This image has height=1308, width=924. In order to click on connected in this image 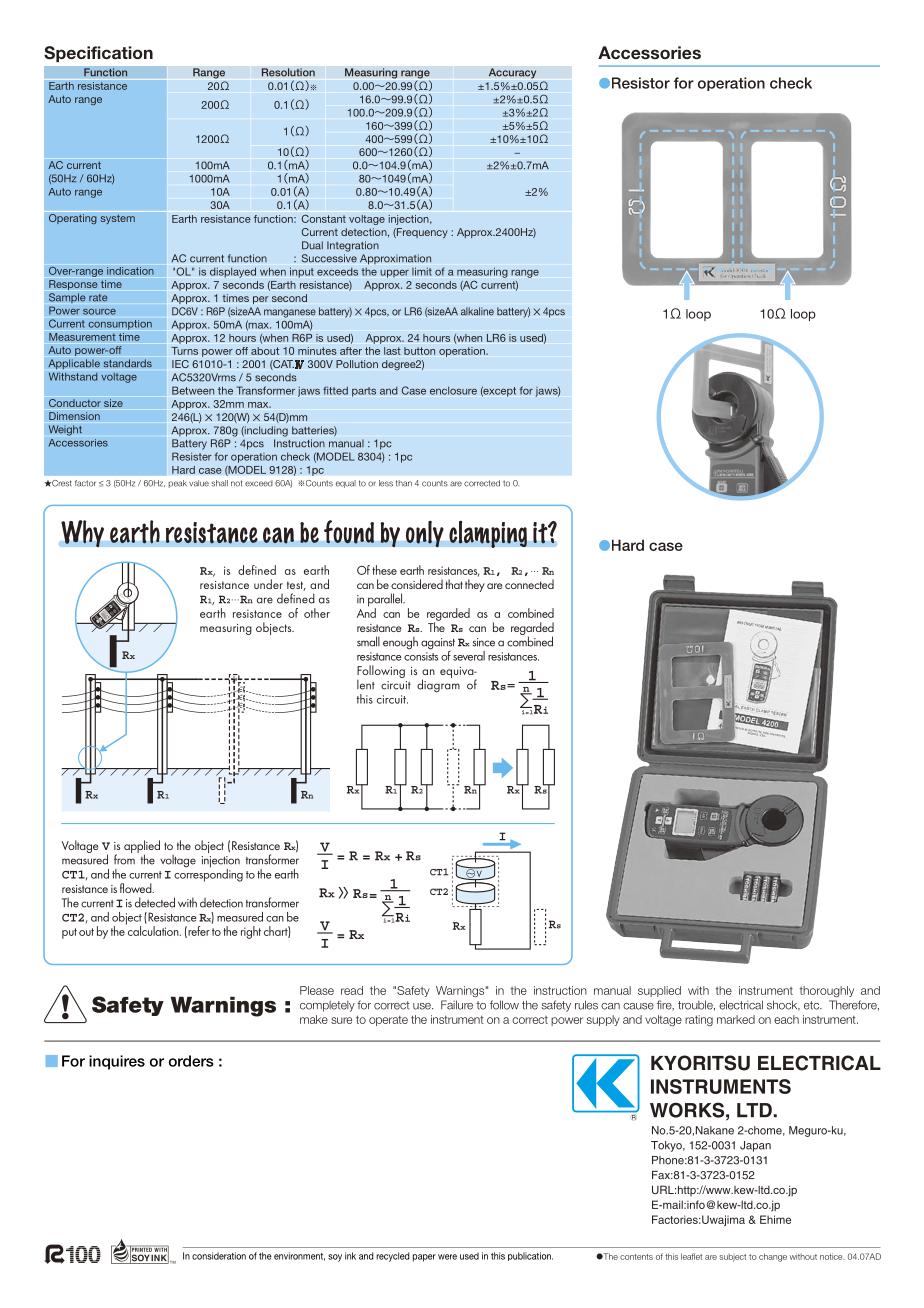, I will do `click(529, 584)`.
